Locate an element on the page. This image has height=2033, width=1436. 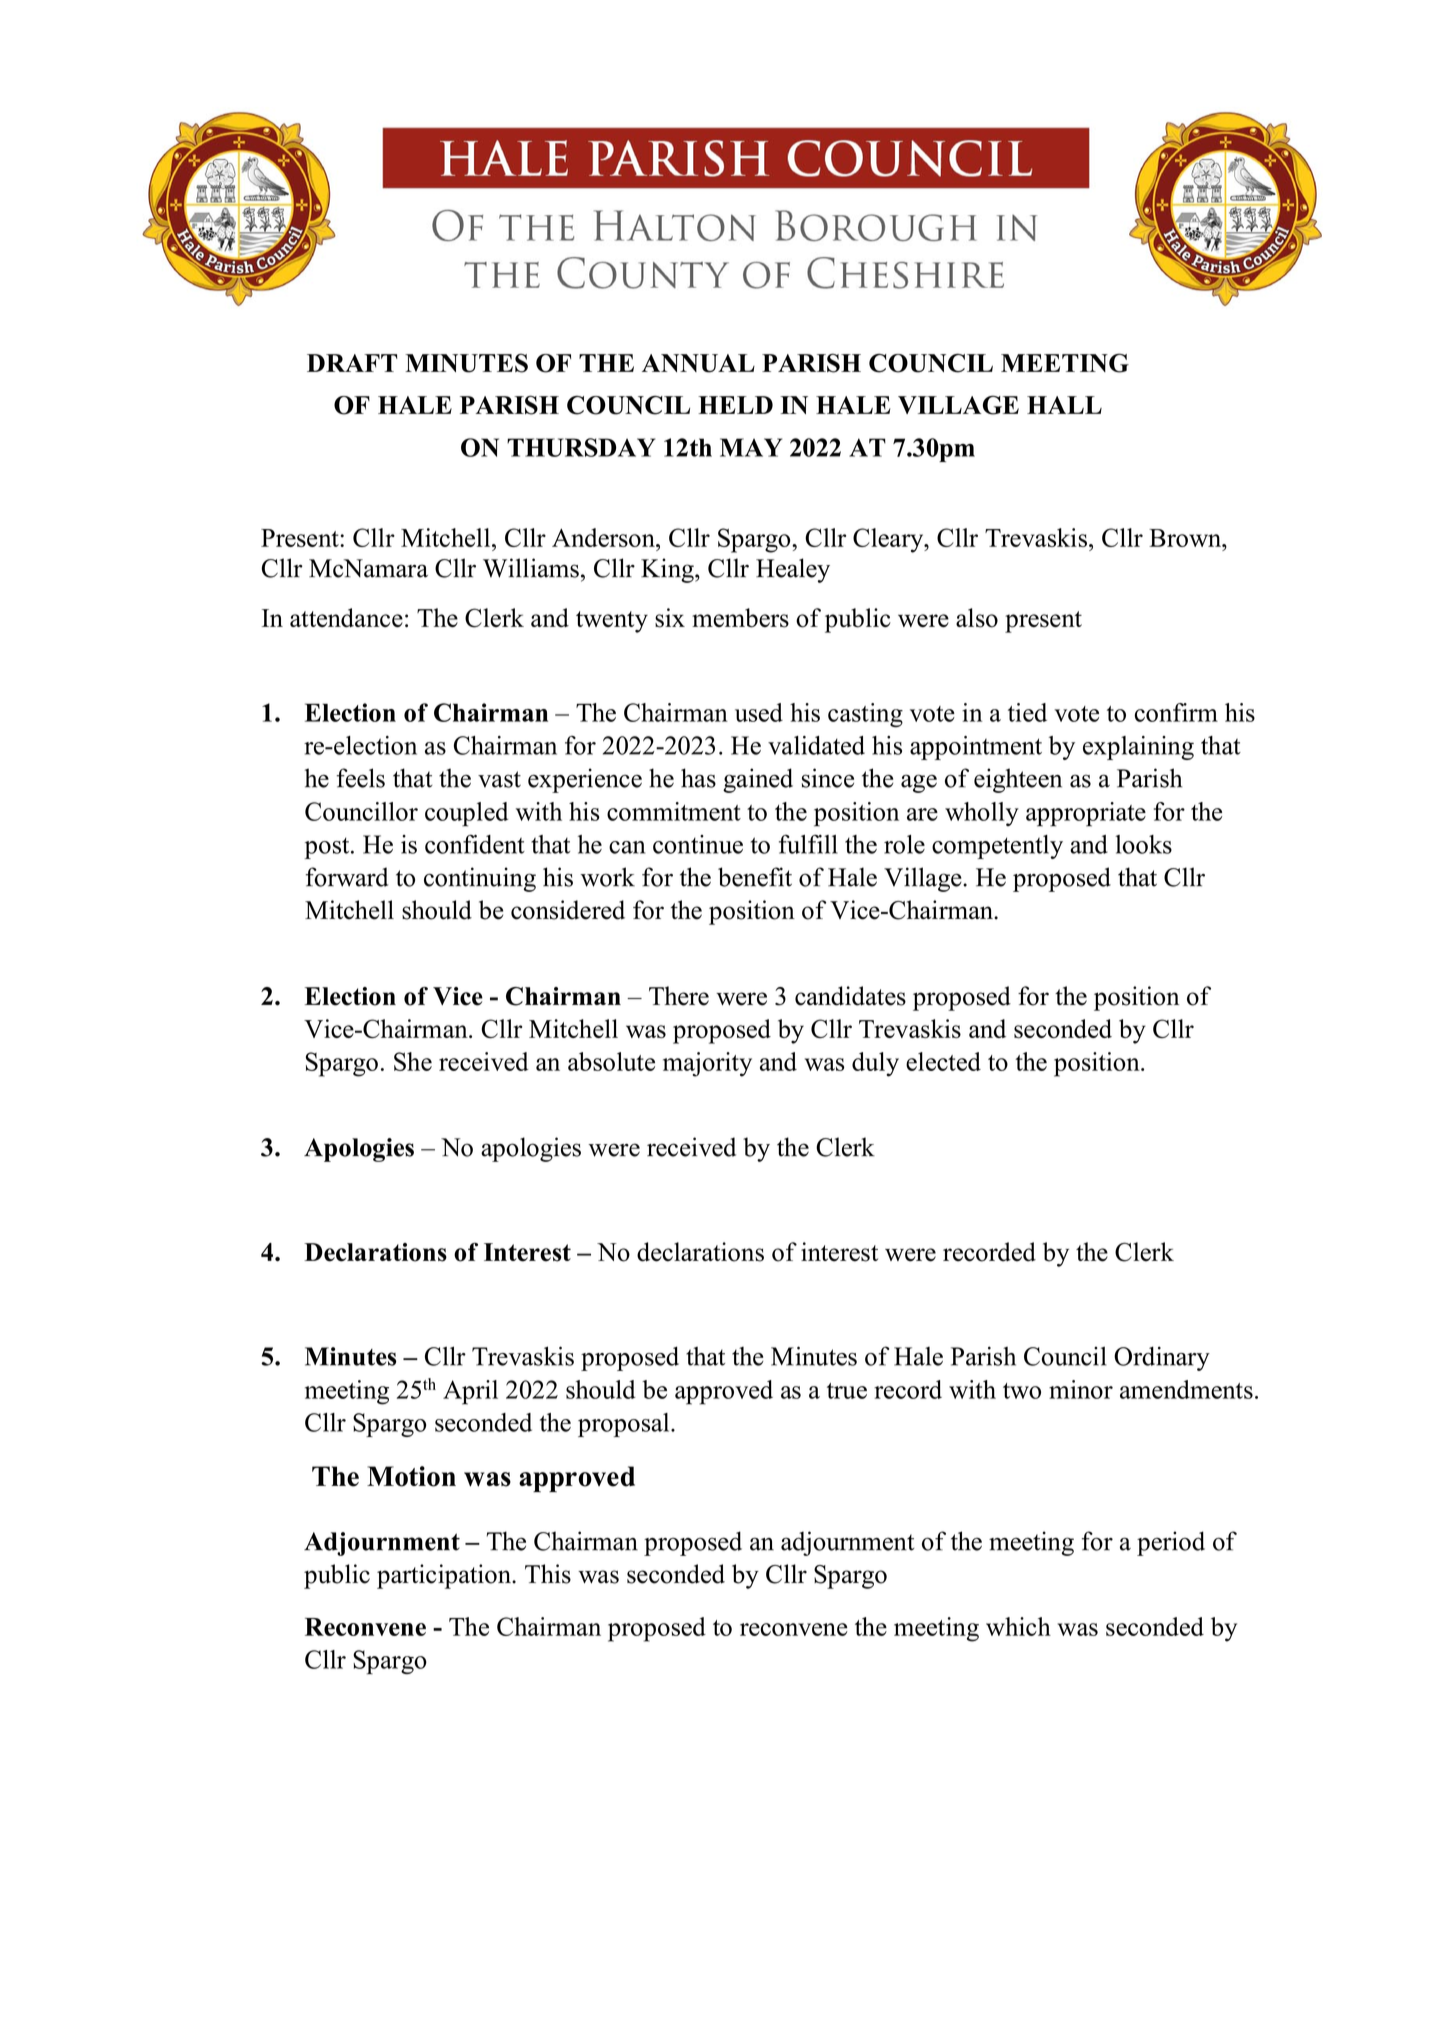
coupled is located at coordinates (466, 814).
